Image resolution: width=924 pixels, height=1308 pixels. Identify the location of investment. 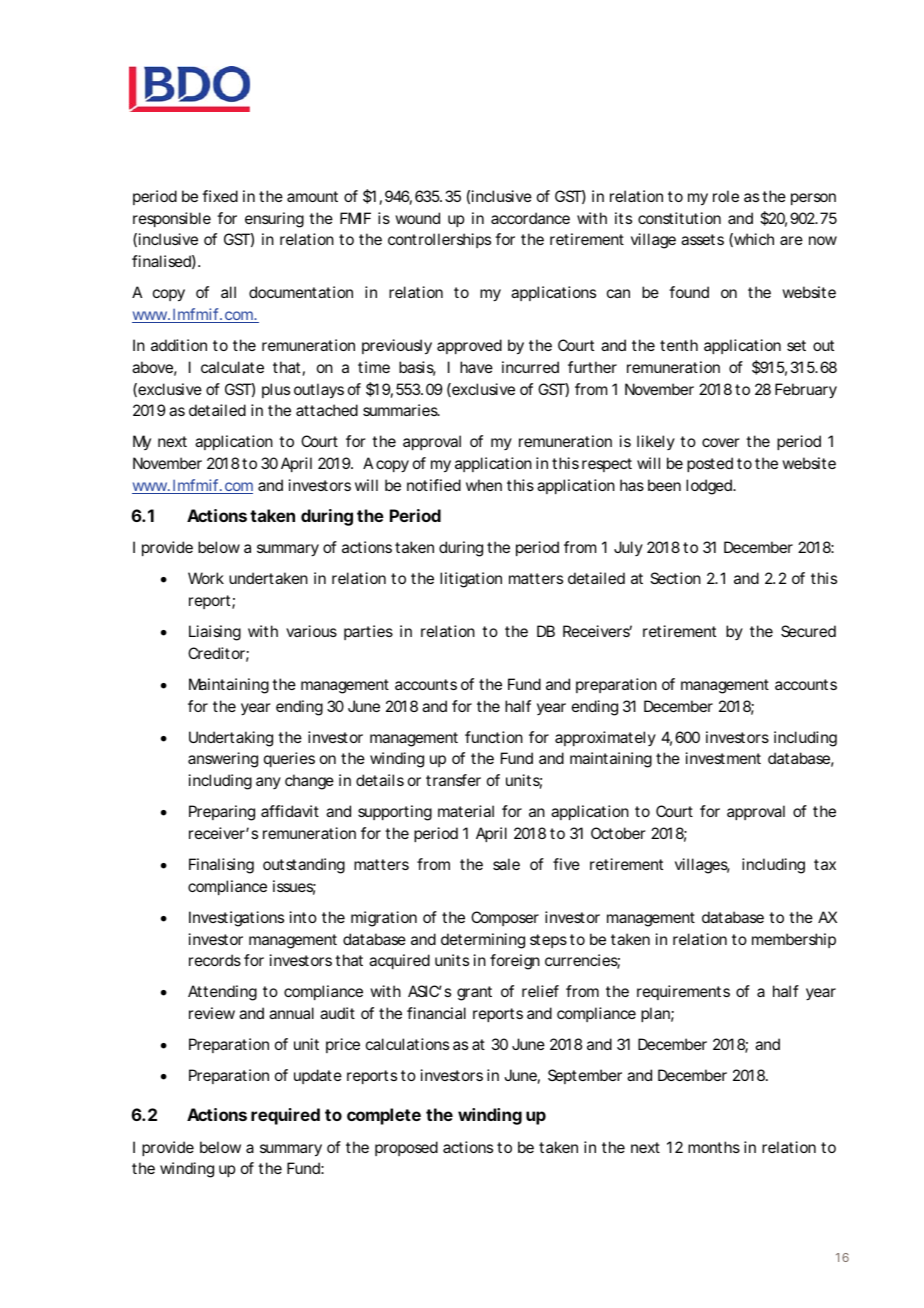
(723, 758).
